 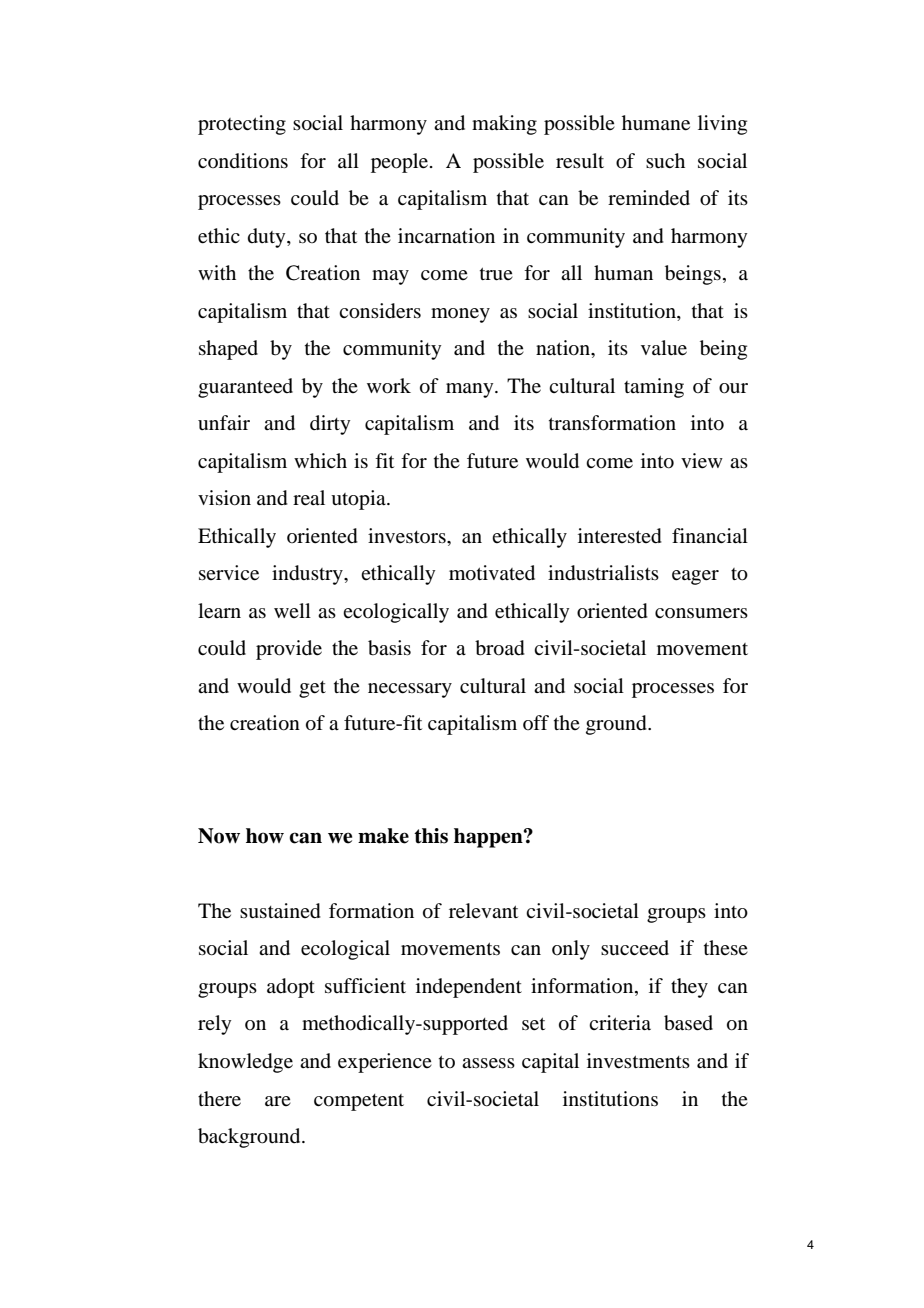 What do you see at coordinates (536, 722) in the image?
I see `off` at bounding box center [536, 722].
